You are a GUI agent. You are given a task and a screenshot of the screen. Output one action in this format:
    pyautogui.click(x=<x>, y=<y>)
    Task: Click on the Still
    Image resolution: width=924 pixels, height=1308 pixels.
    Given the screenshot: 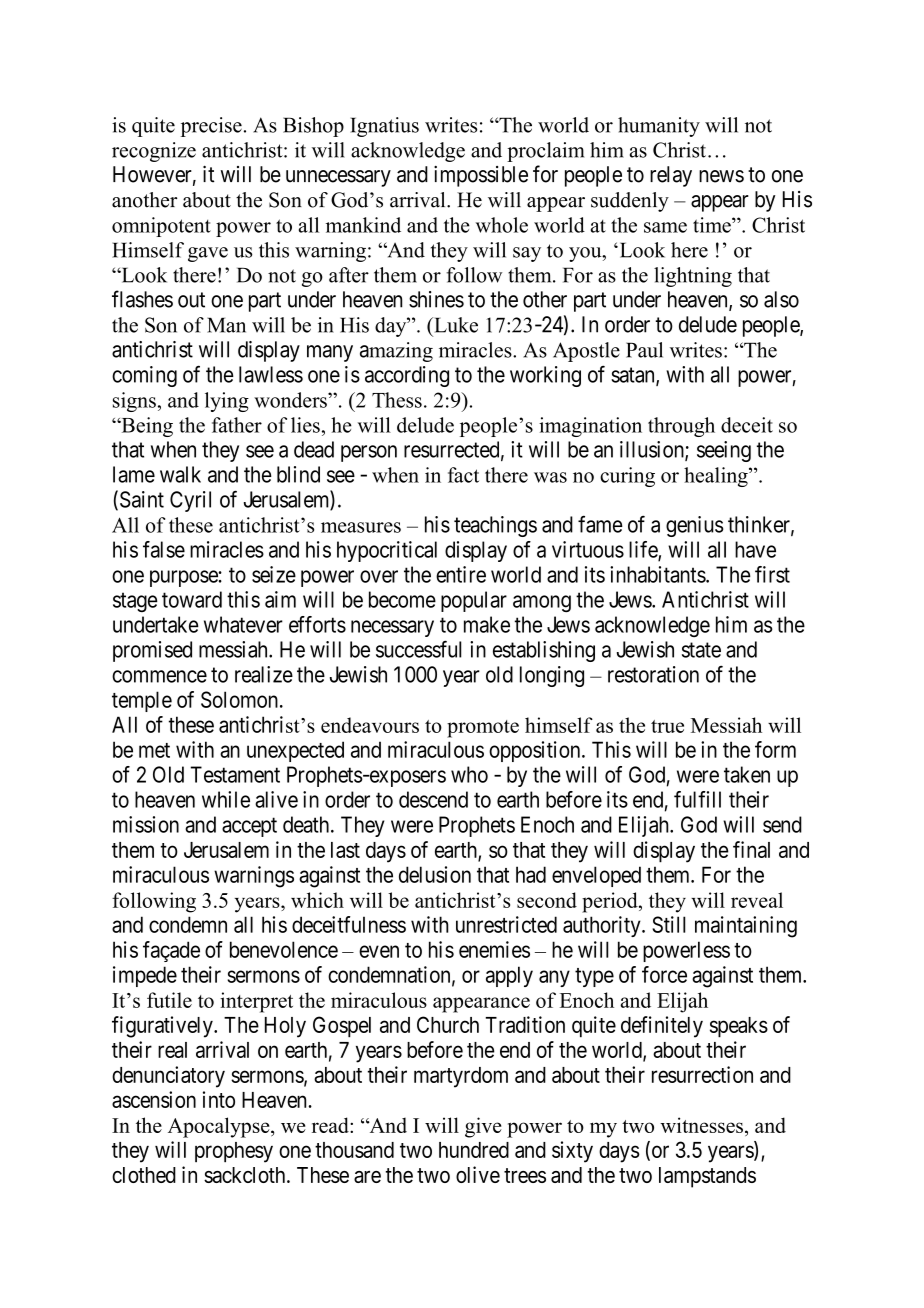 What is the action you would take?
    pyautogui.click(x=669, y=924)
